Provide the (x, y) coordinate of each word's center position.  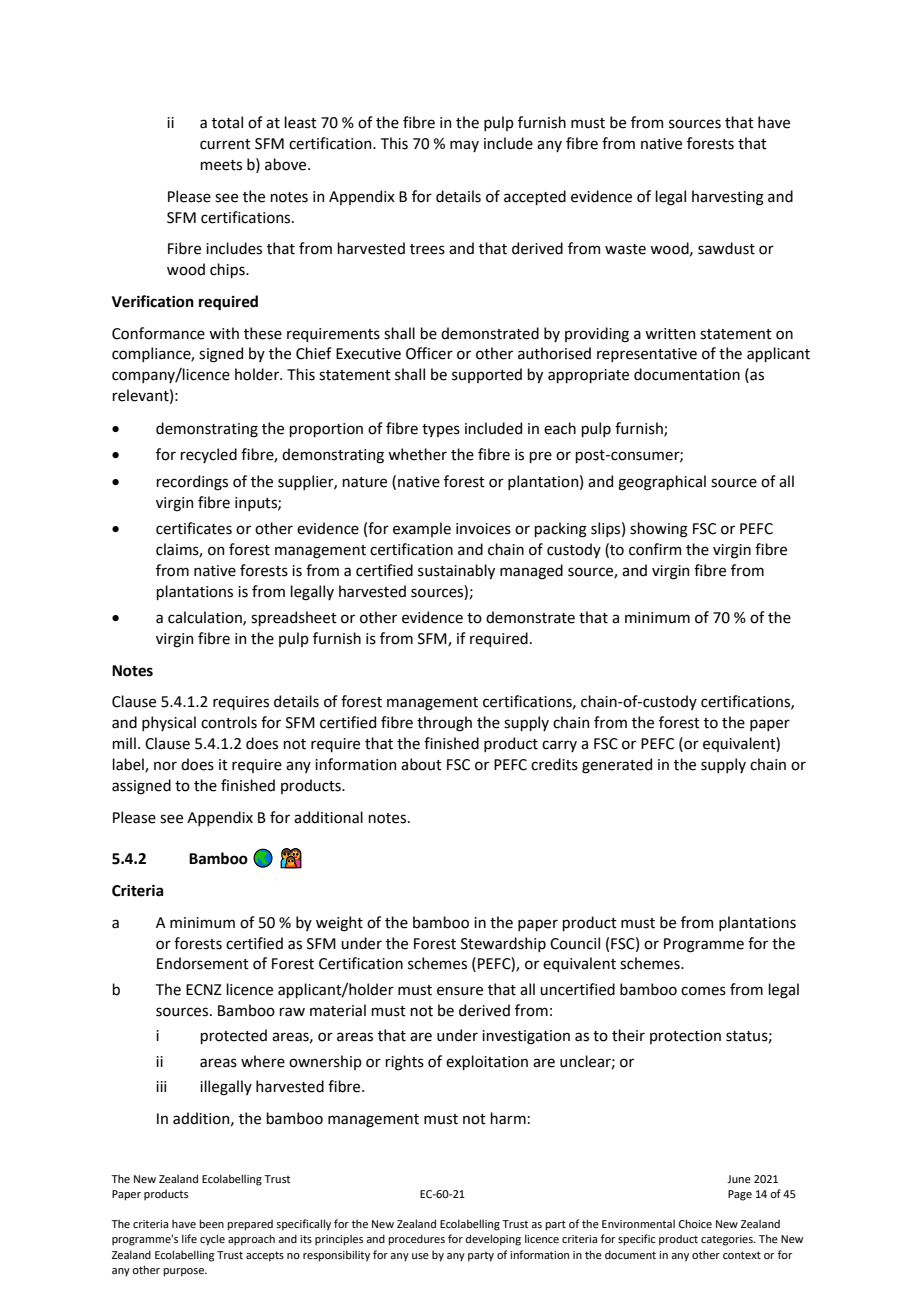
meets (221, 165)
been (211, 1223)
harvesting (728, 198)
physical (169, 723)
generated (617, 766)
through (444, 724)
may (464, 146)
